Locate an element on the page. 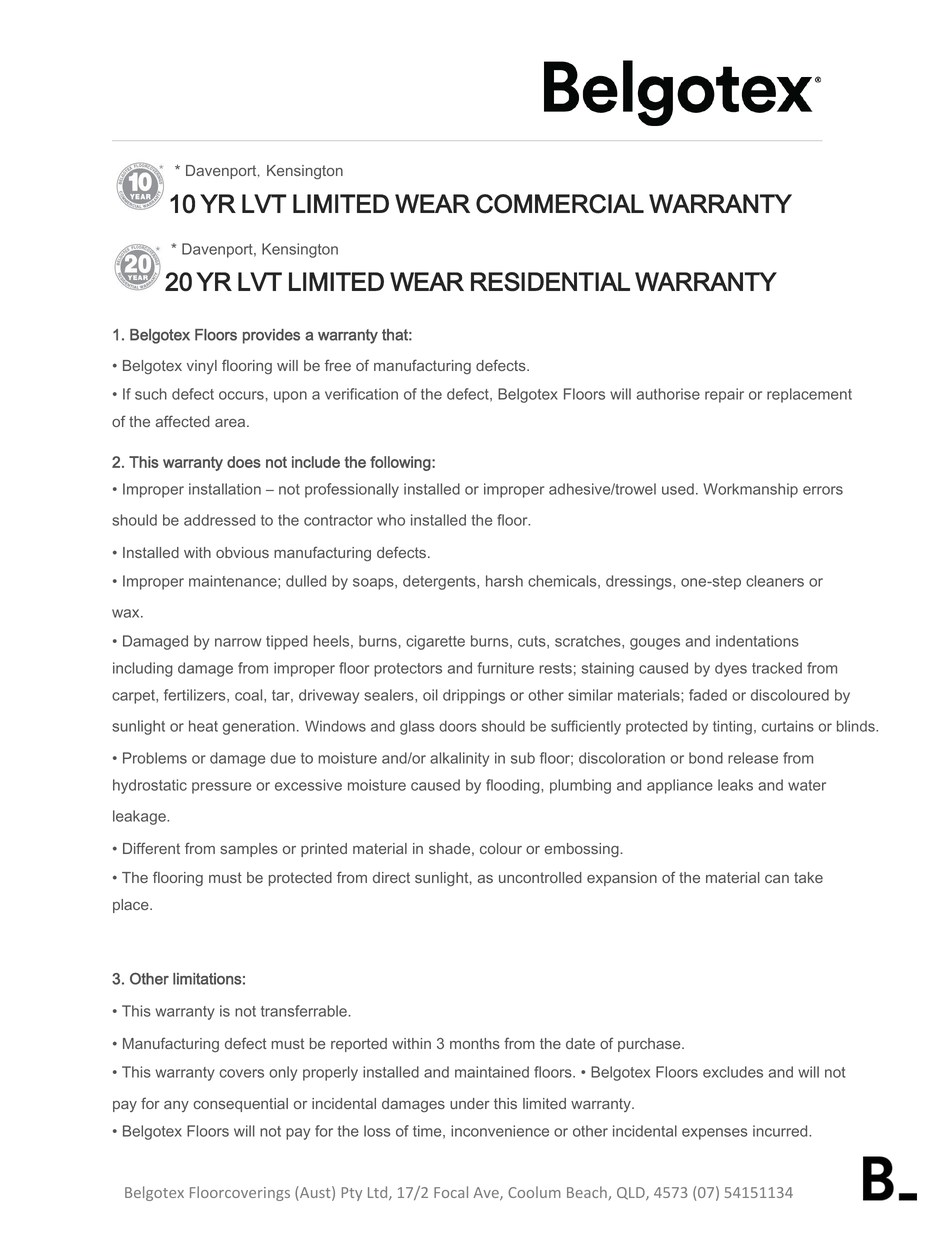 The image size is (952, 1233). drippings is located at coordinates (474, 696).
